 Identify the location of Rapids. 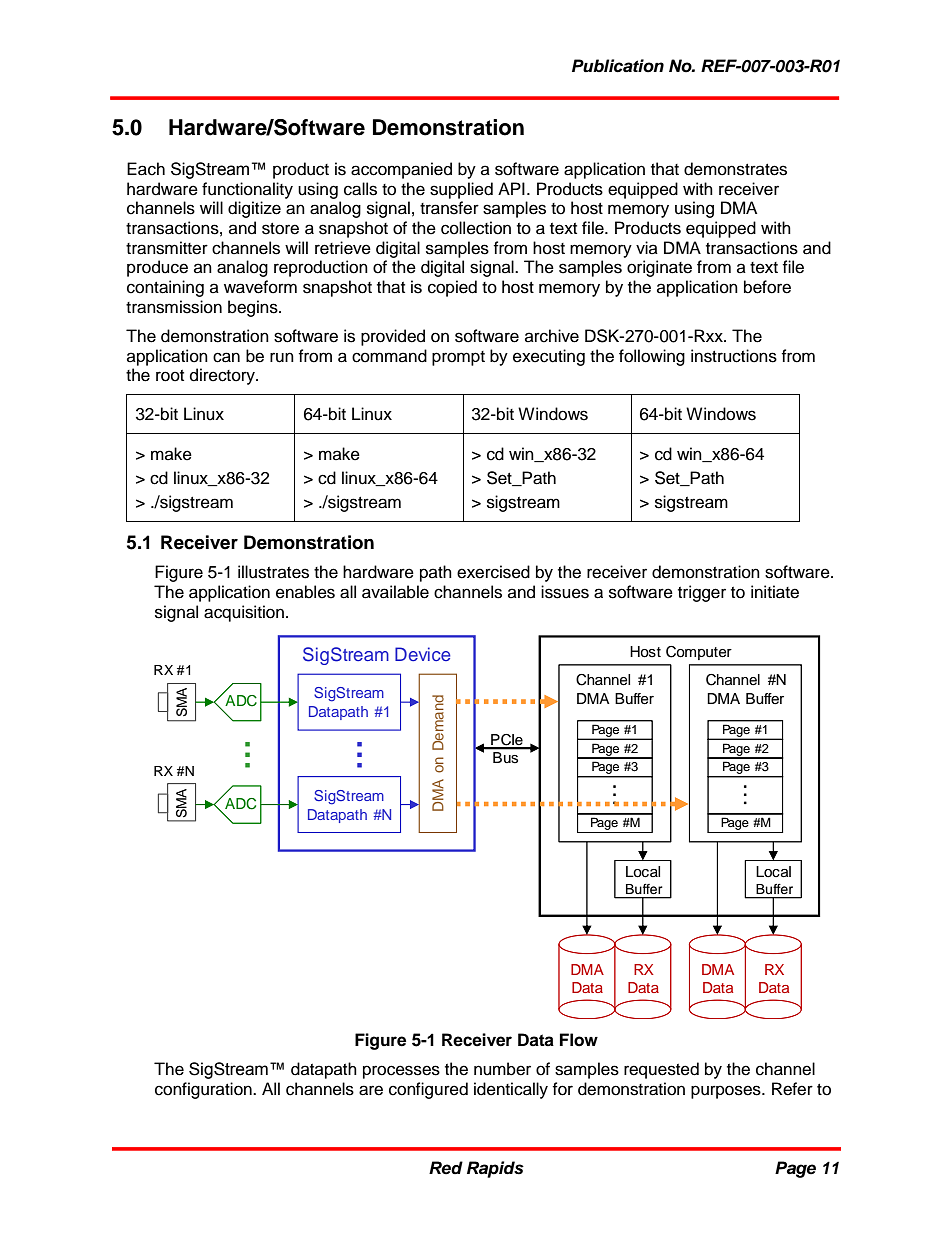
(495, 1169).
